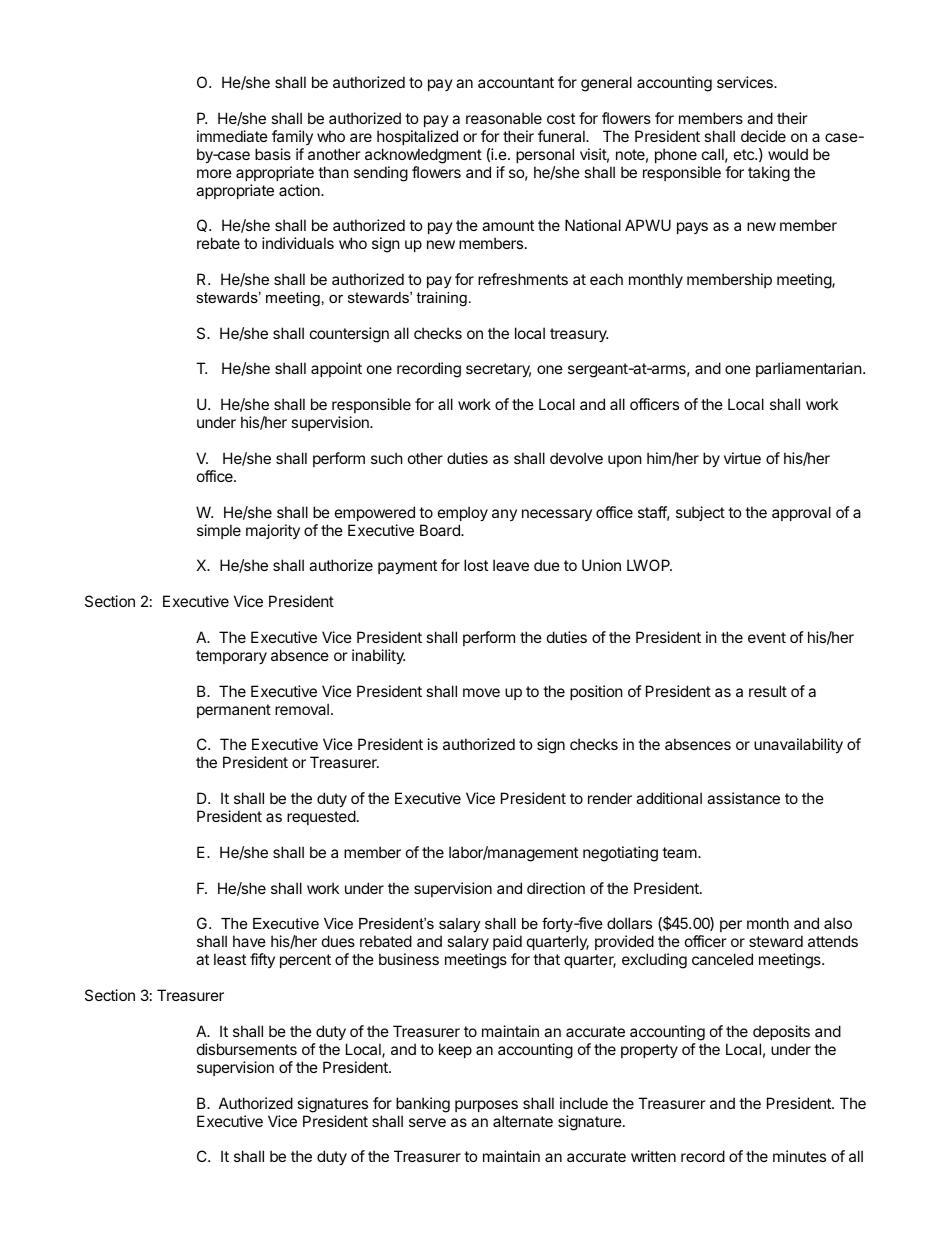 Image resolution: width=952 pixels, height=1233 pixels. What do you see at coordinates (273, 531) in the screenshot?
I see `majority` at bounding box center [273, 531].
